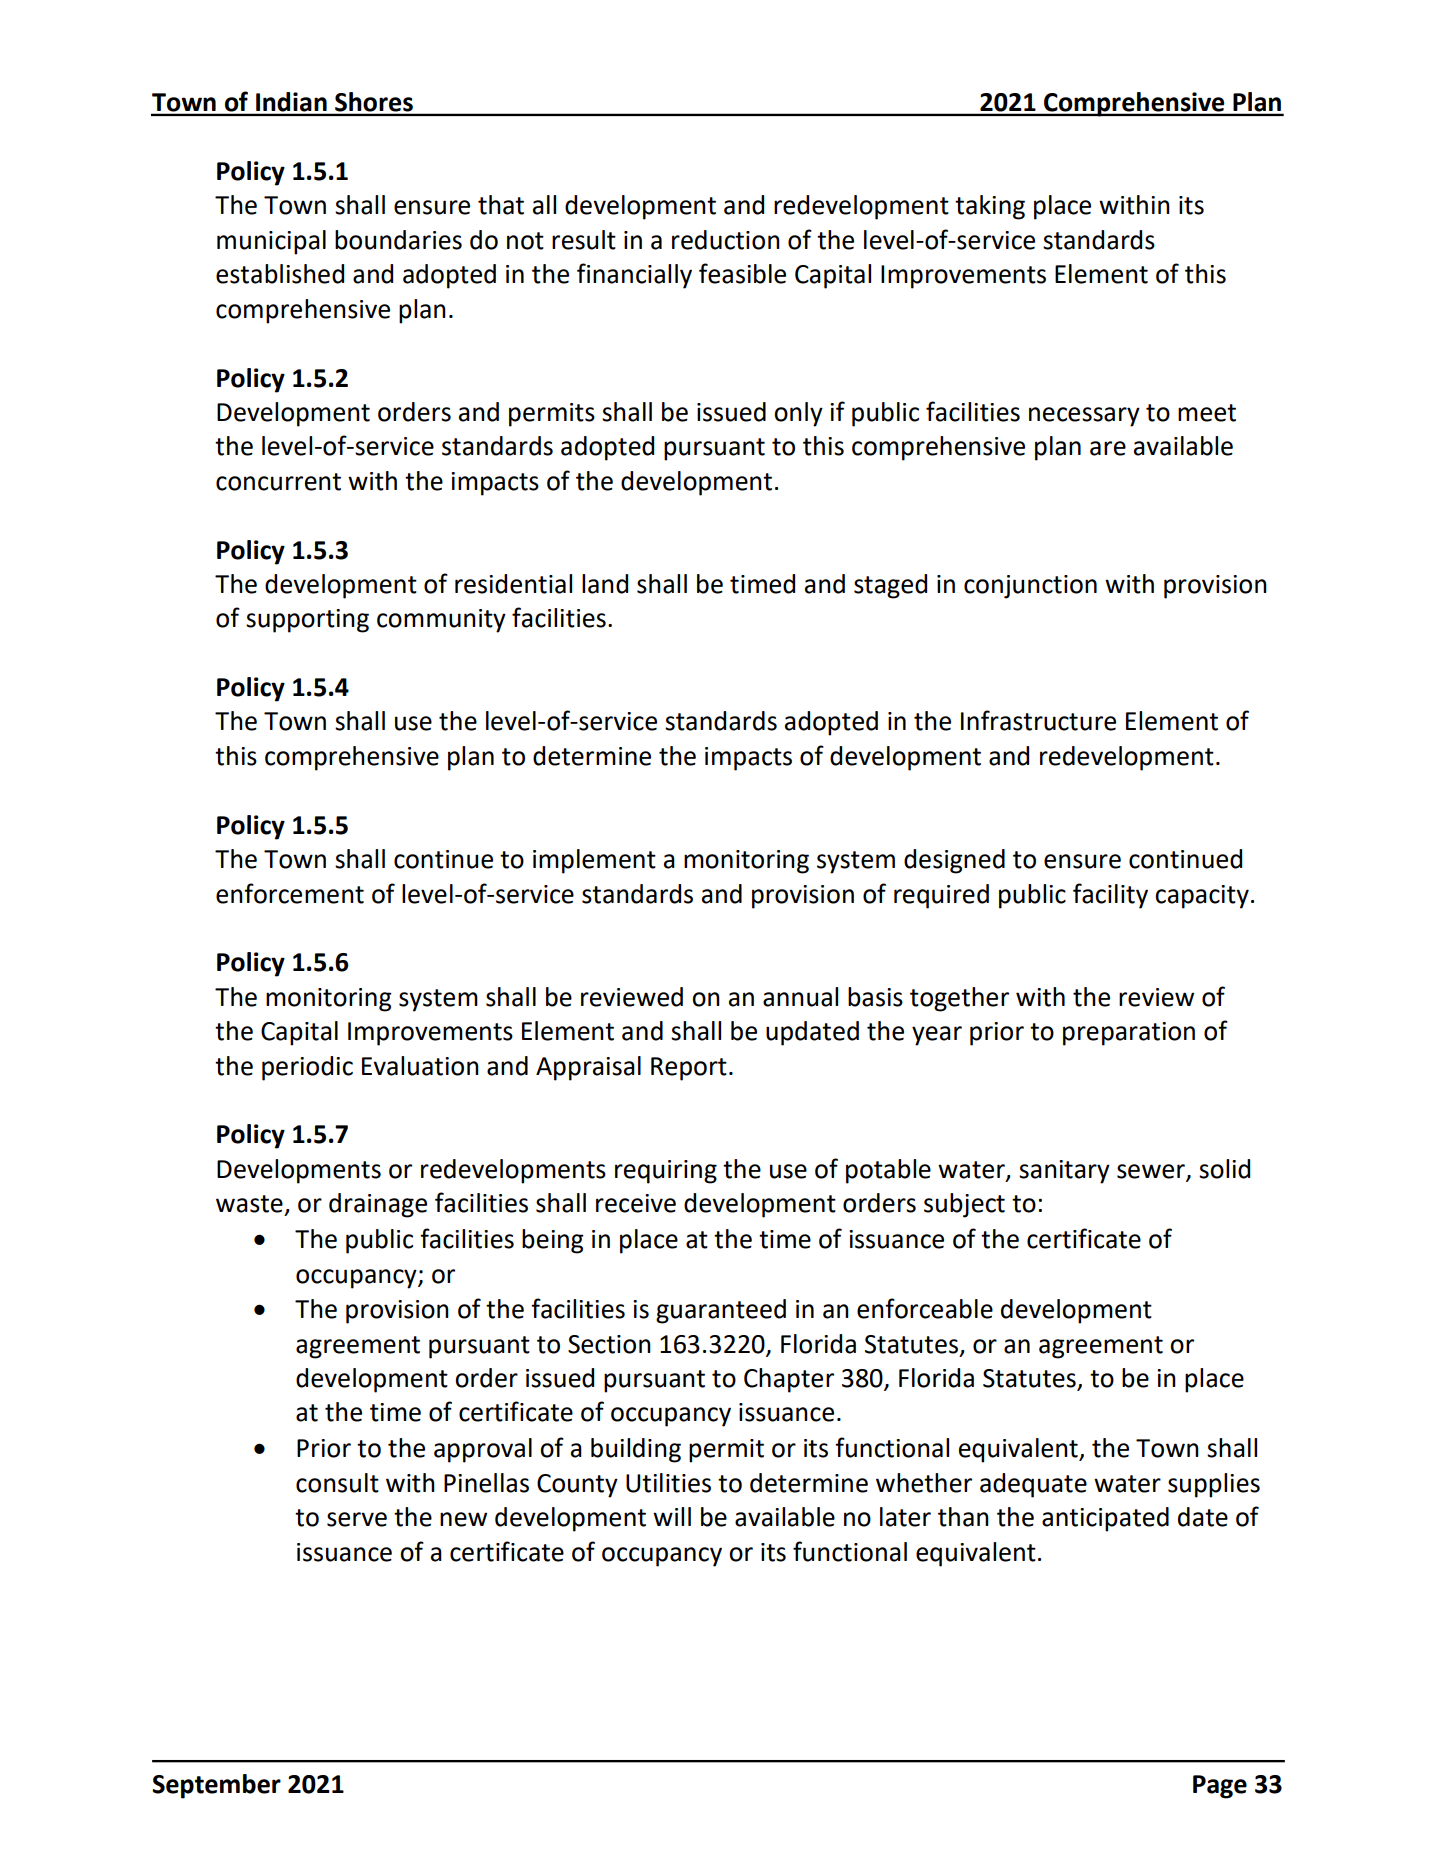  I want to click on reduction, so click(726, 240).
